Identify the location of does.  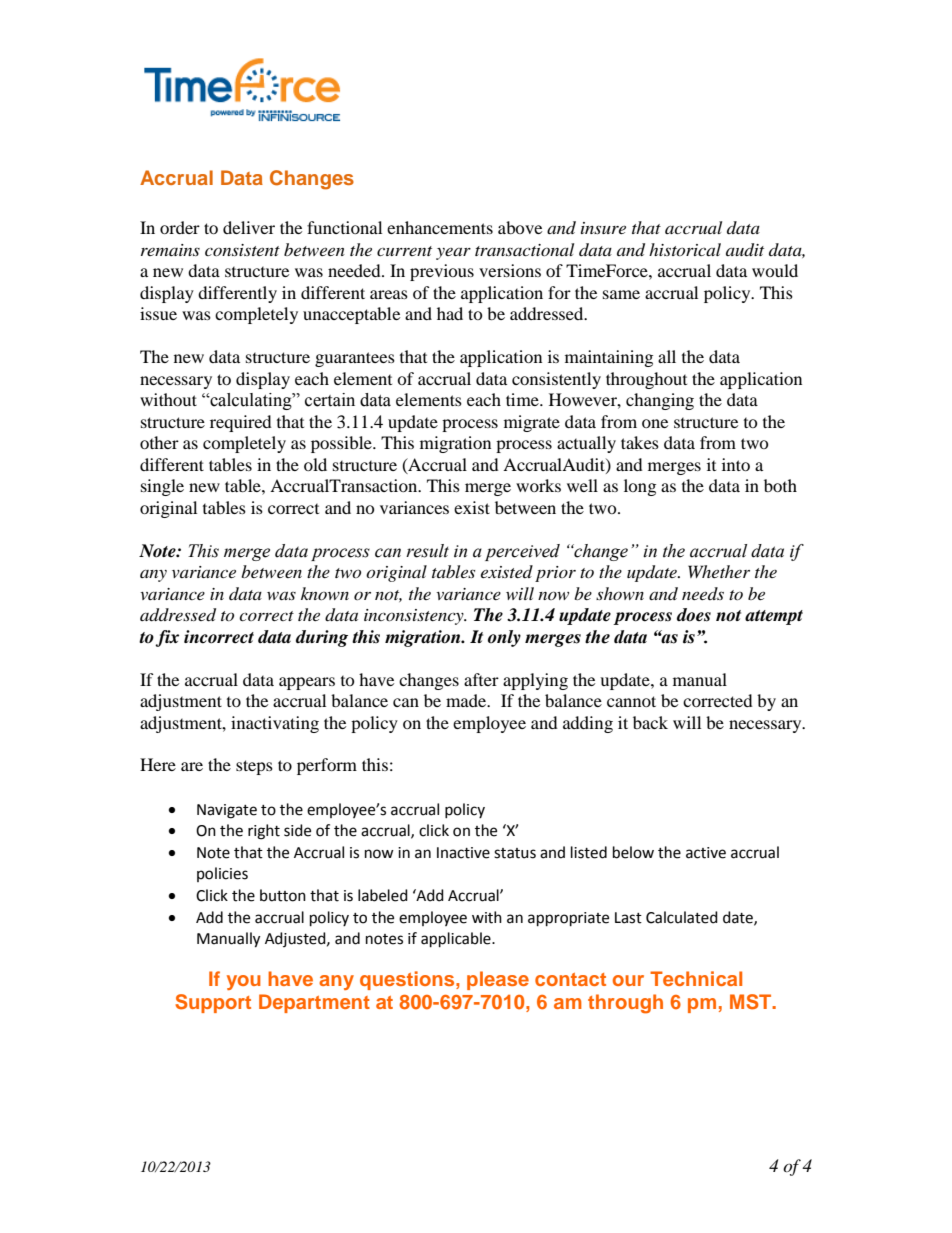
(694, 615).
